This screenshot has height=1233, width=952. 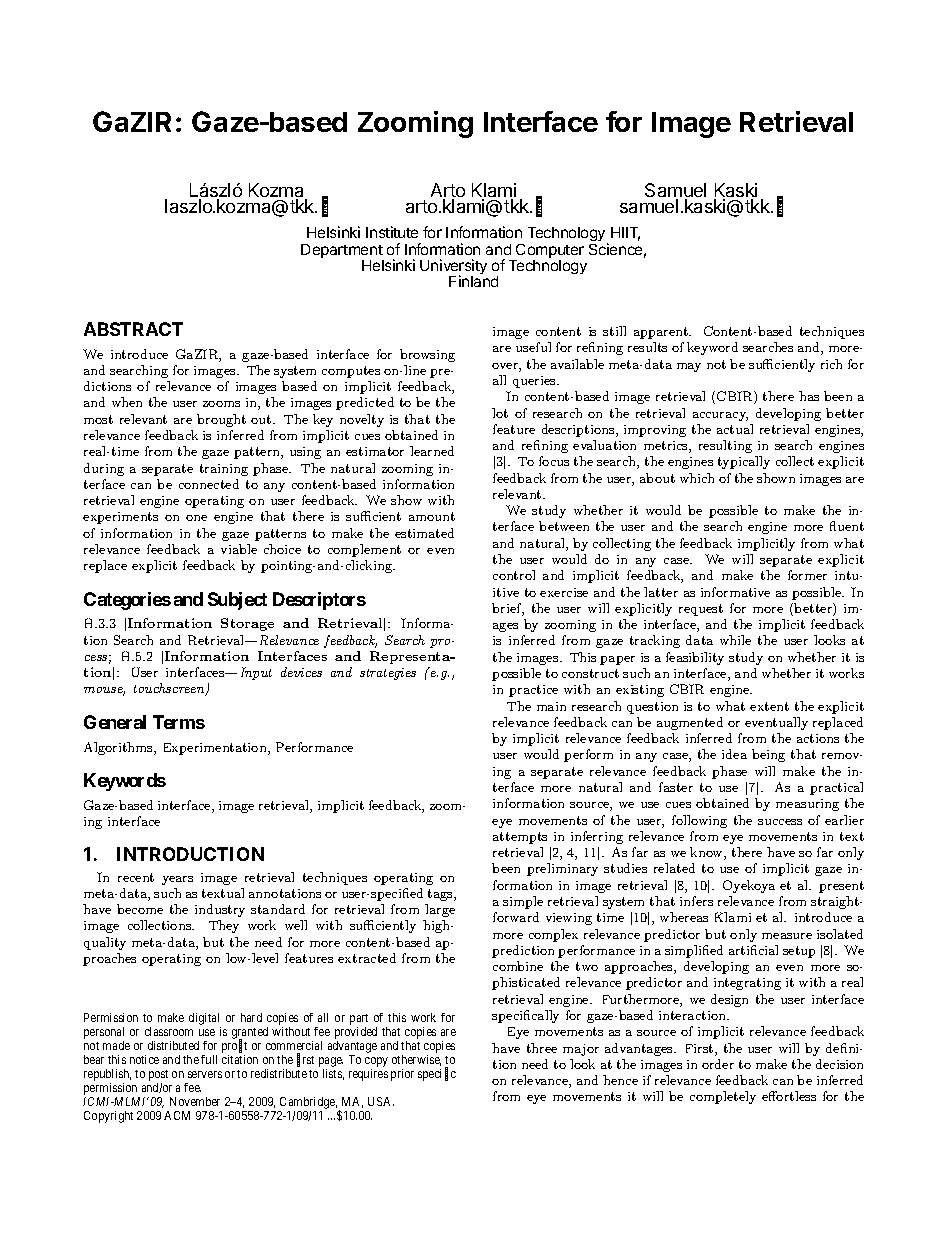 What do you see at coordinates (205, 1074) in the screenshot?
I see `servers` at bounding box center [205, 1074].
